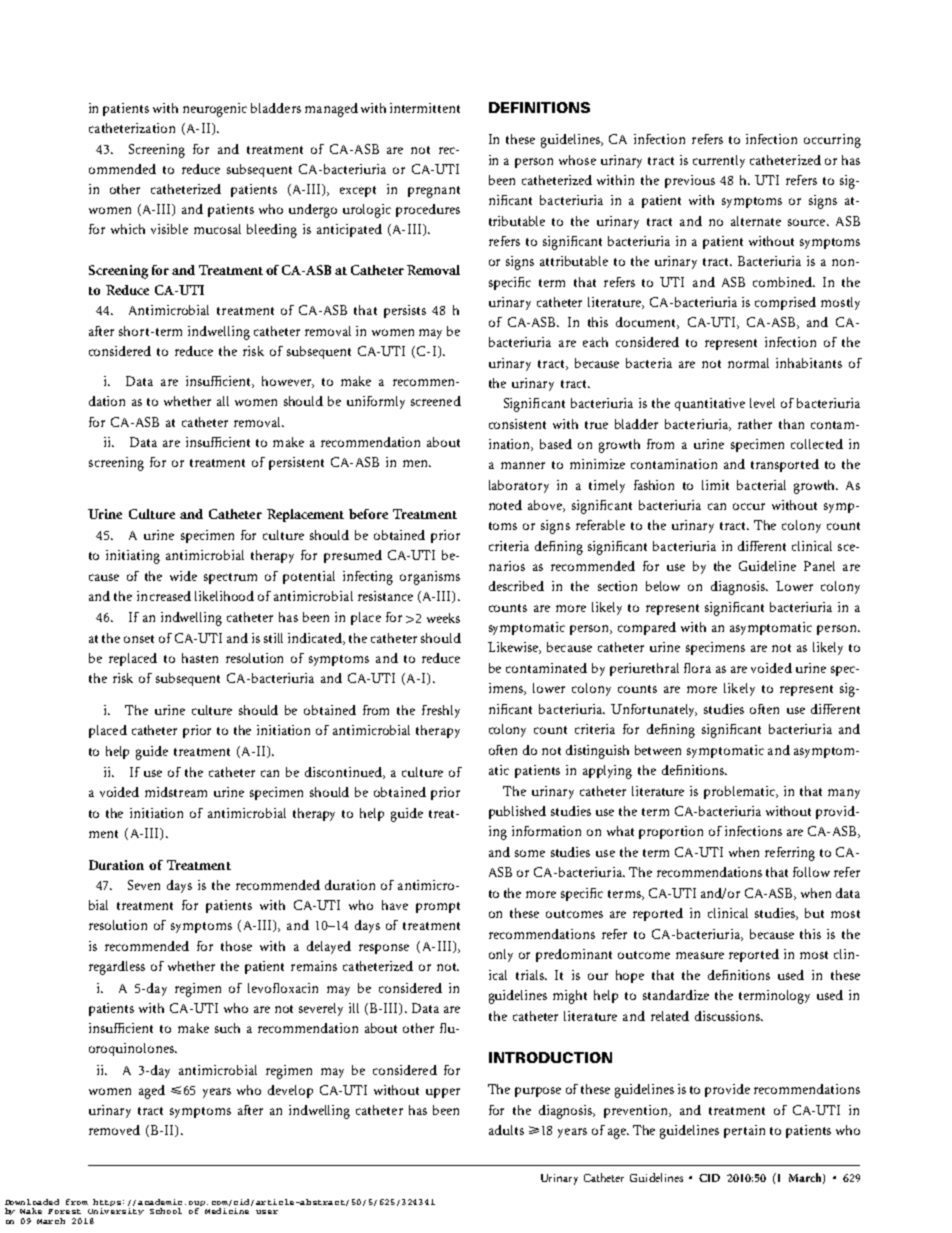 The image size is (952, 1233). What do you see at coordinates (434, 192) in the page?
I see `pregnant` at bounding box center [434, 192].
